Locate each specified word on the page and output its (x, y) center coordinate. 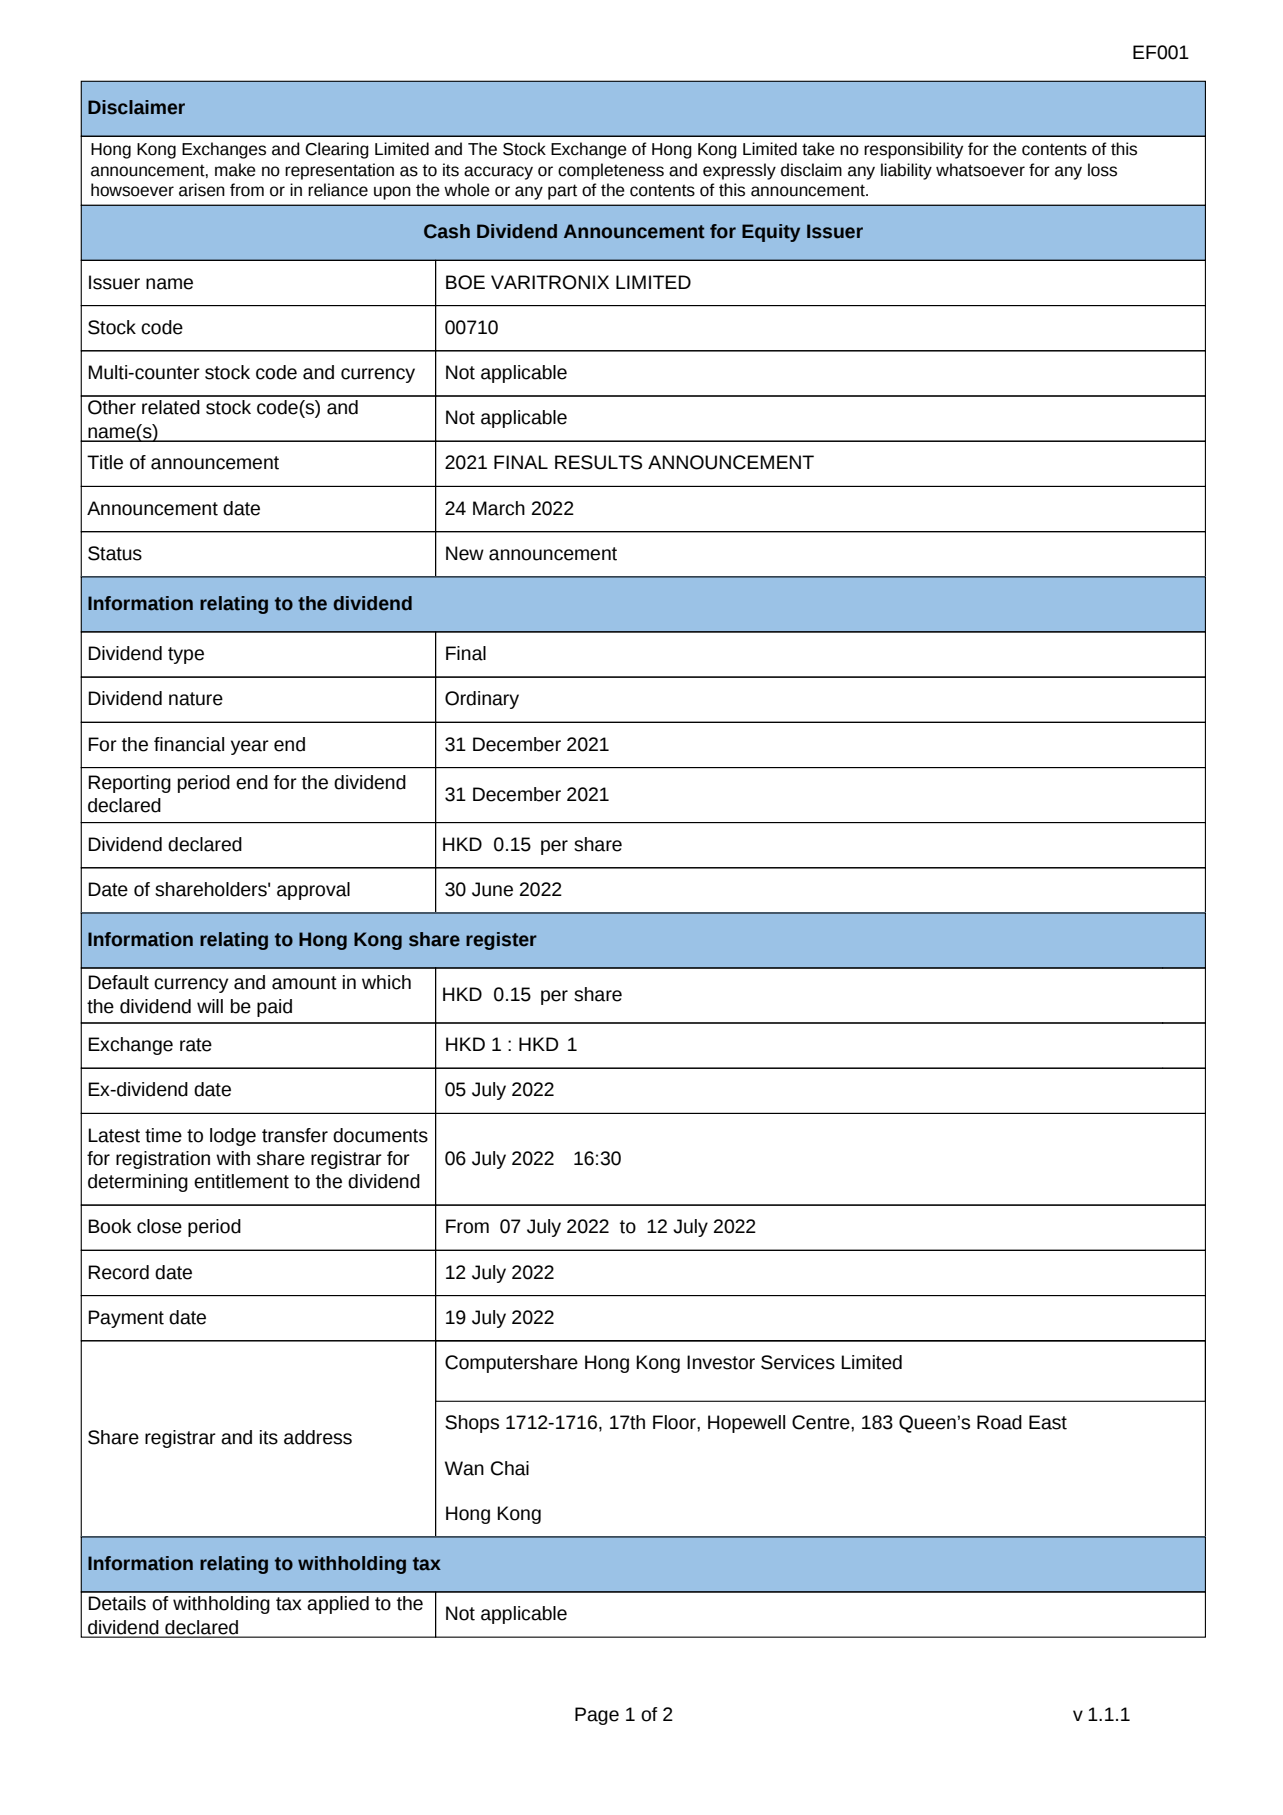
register (501, 941)
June (492, 889)
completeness (611, 171)
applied (338, 1605)
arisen (202, 190)
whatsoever (980, 170)
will (210, 1006)
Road (999, 1422)
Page (597, 1716)
